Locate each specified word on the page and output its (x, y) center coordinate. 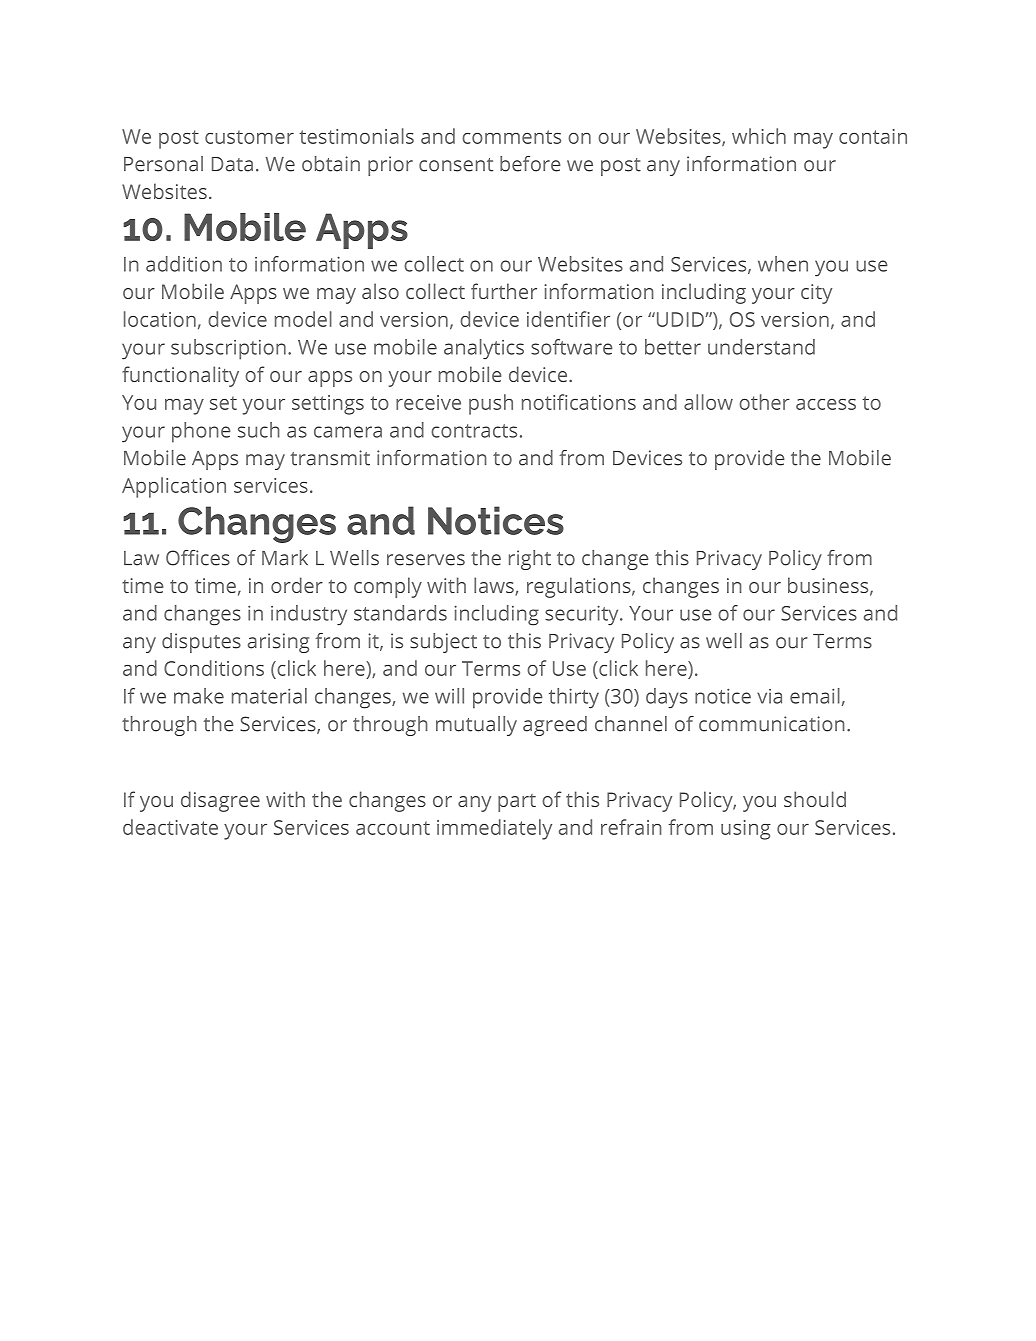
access (826, 404)
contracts (474, 431)
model (303, 319)
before (530, 164)
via (769, 696)
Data (232, 164)
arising (278, 643)
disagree (220, 801)
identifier (568, 319)
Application (174, 487)
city (816, 294)
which (759, 136)
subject (443, 643)
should (815, 799)
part (517, 803)
